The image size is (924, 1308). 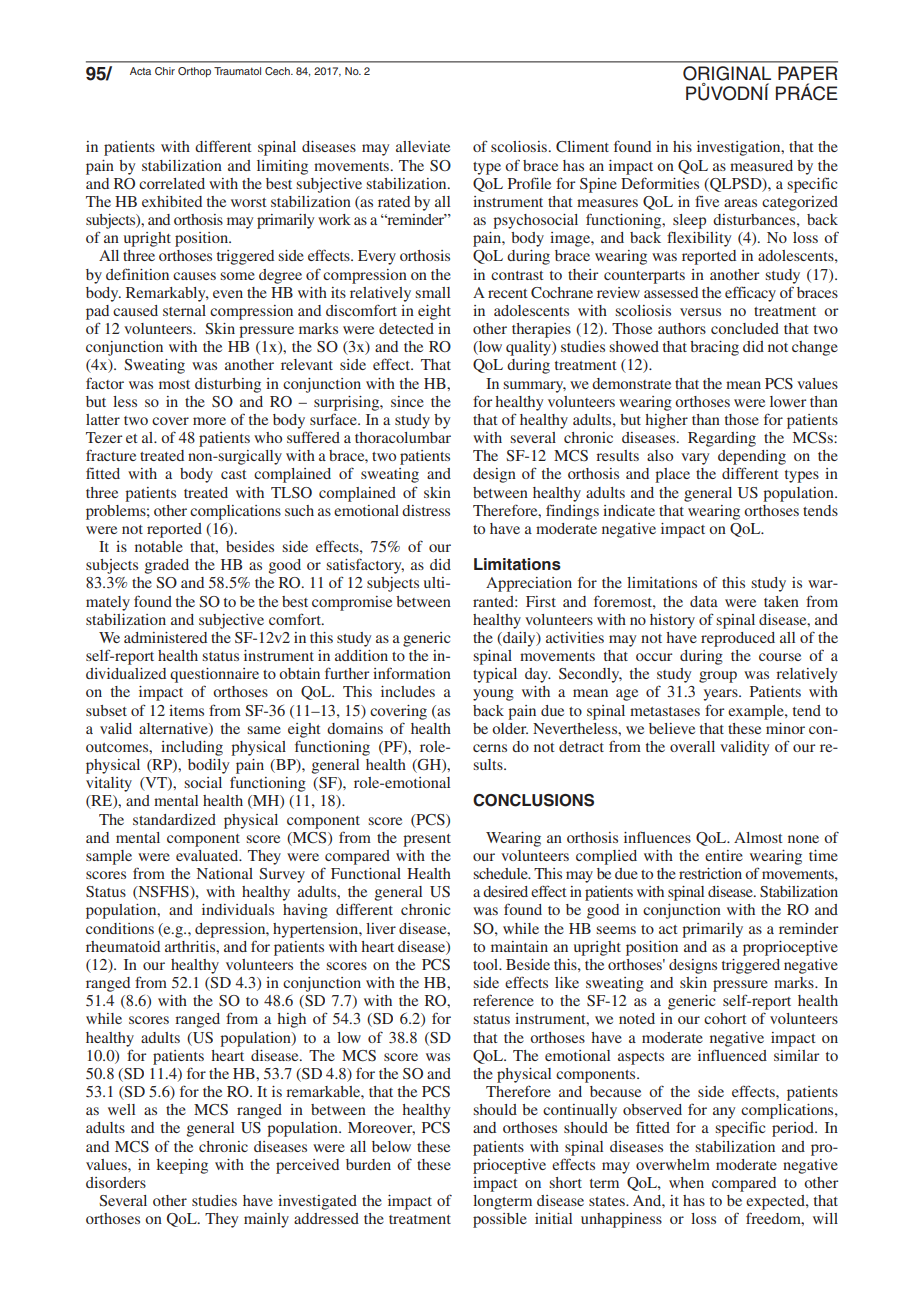 I want to click on investigation, so click(x=740, y=148).
